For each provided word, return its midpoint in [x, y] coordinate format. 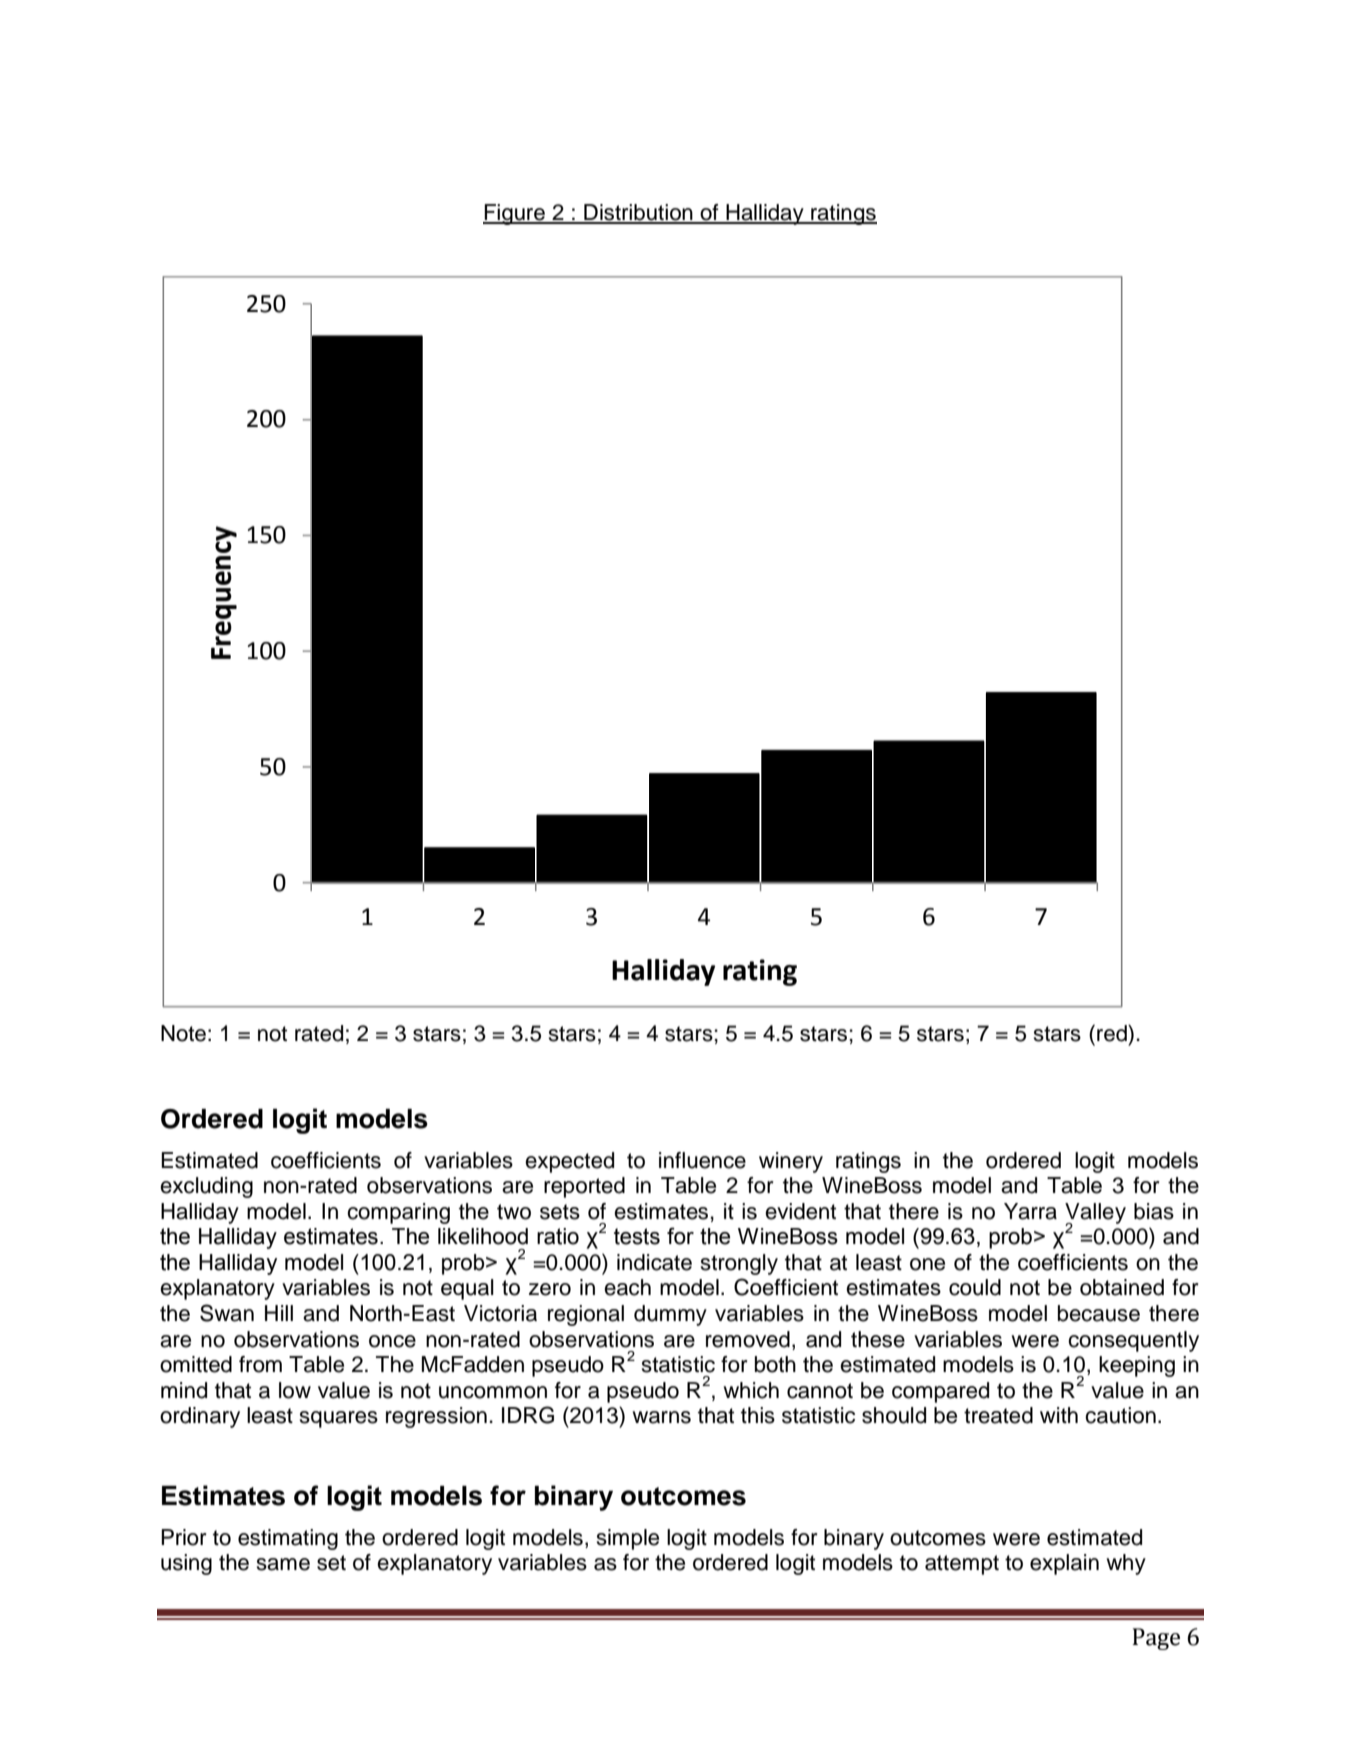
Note [183, 1033]
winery [791, 1162]
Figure [515, 214]
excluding [206, 1187]
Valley [1095, 1214]
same [283, 1564]
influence [702, 1160]
